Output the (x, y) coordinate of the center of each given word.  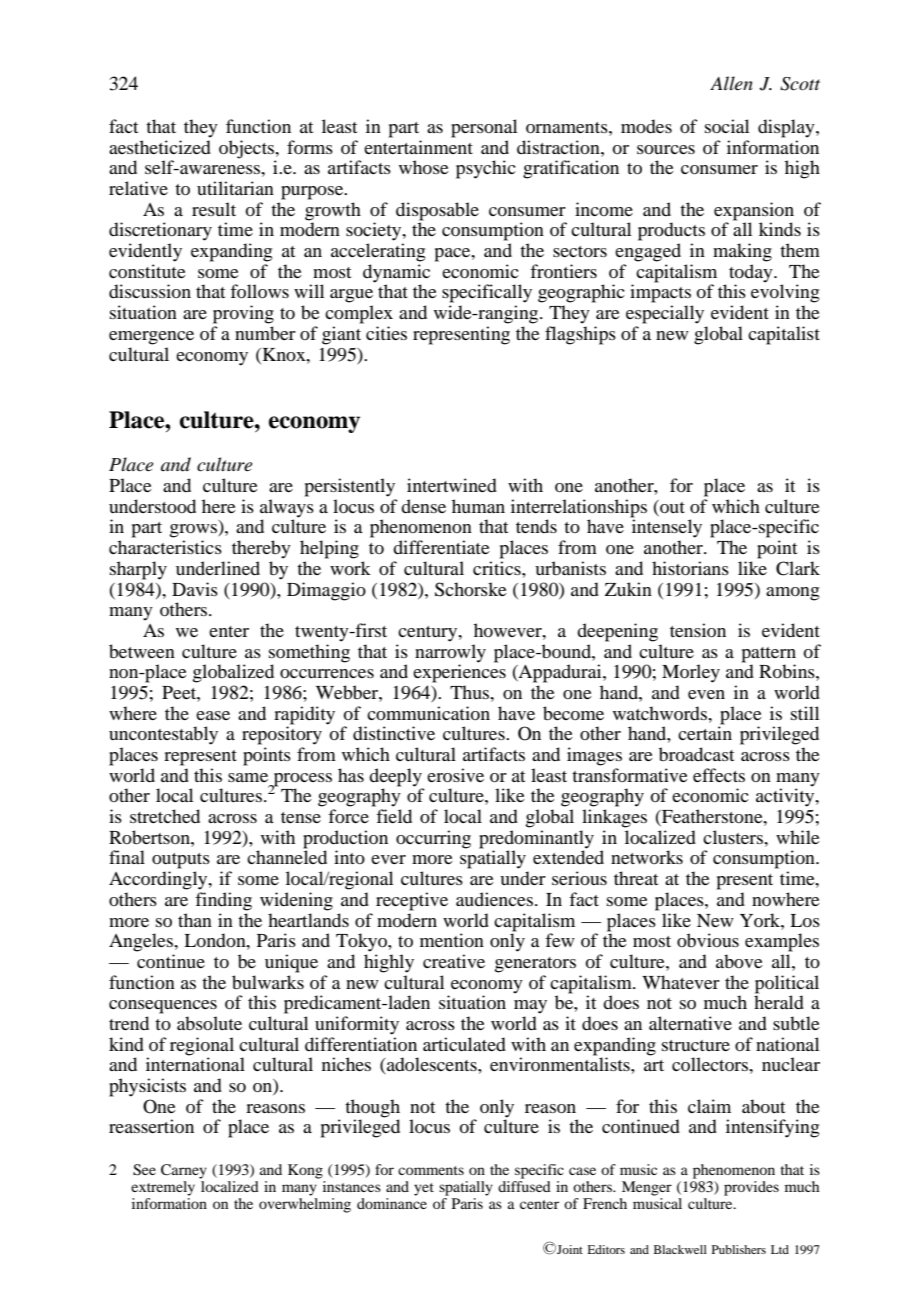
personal (484, 128)
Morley (691, 673)
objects (248, 149)
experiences (459, 672)
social (727, 126)
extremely (163, 1188)
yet (424, 1189)
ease (213, 715)
